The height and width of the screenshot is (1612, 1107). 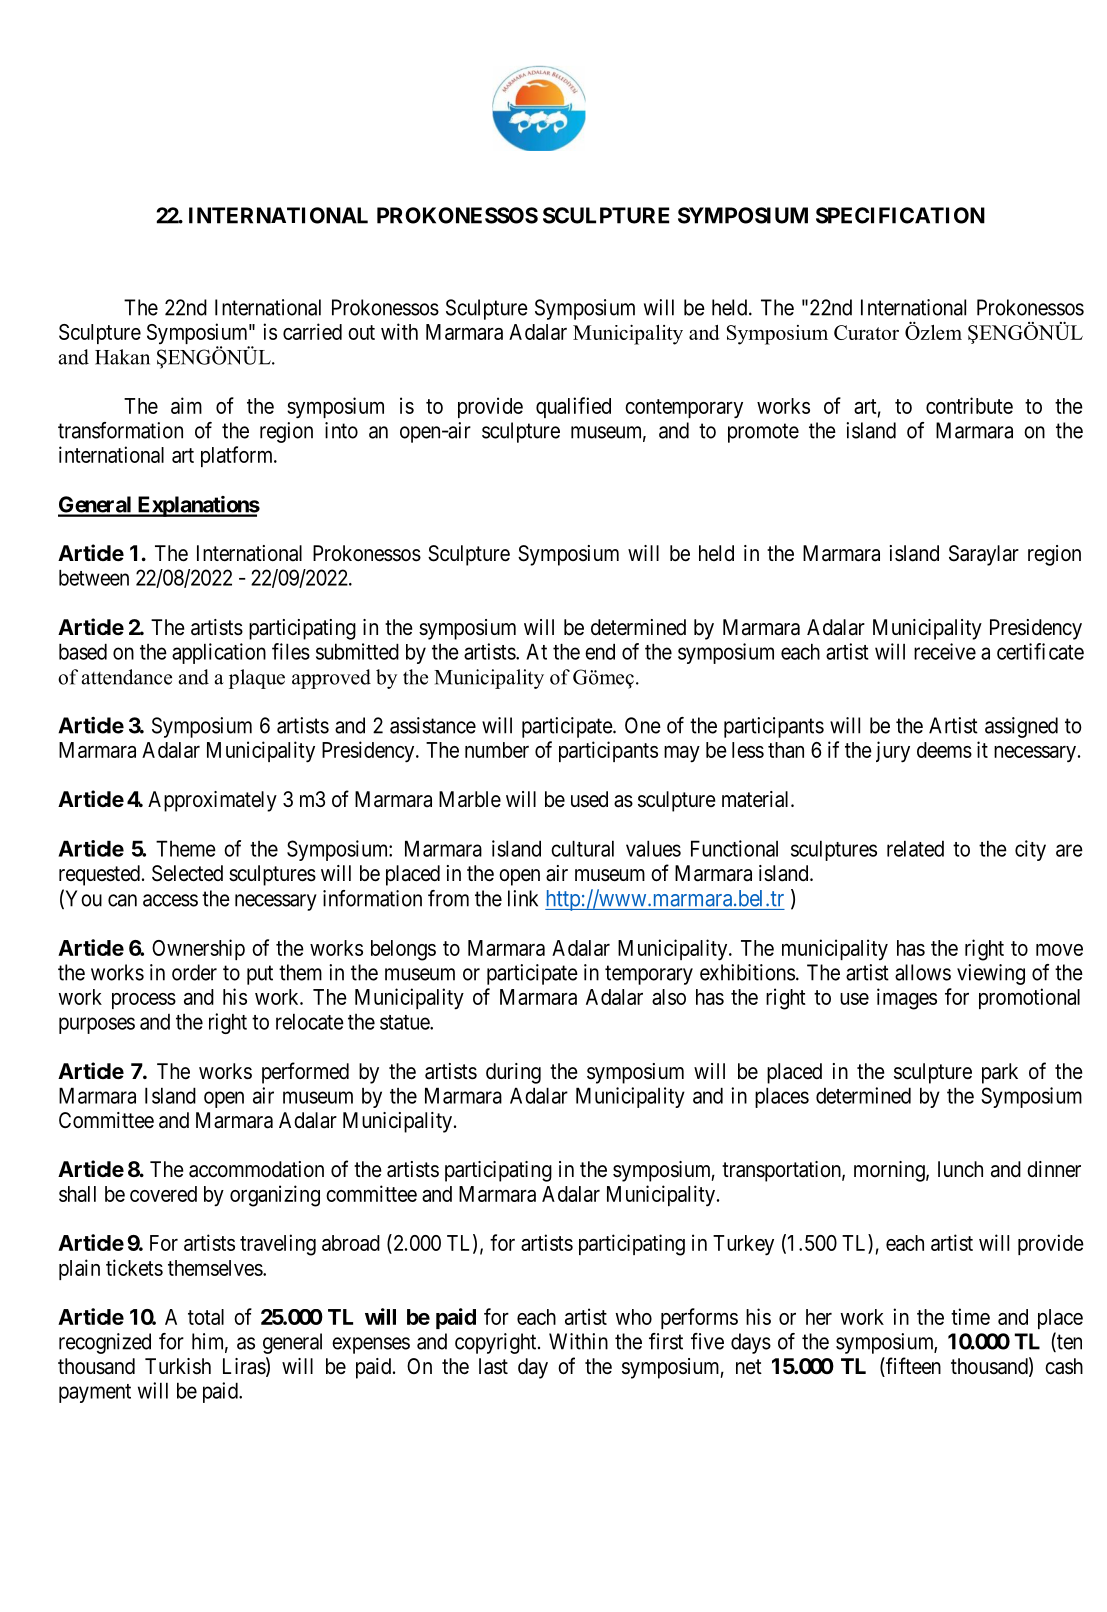 What do you see at coordinates (178, 1366) in the screenshot?
I see `Turkish` at bounding box center [178, 1366].
